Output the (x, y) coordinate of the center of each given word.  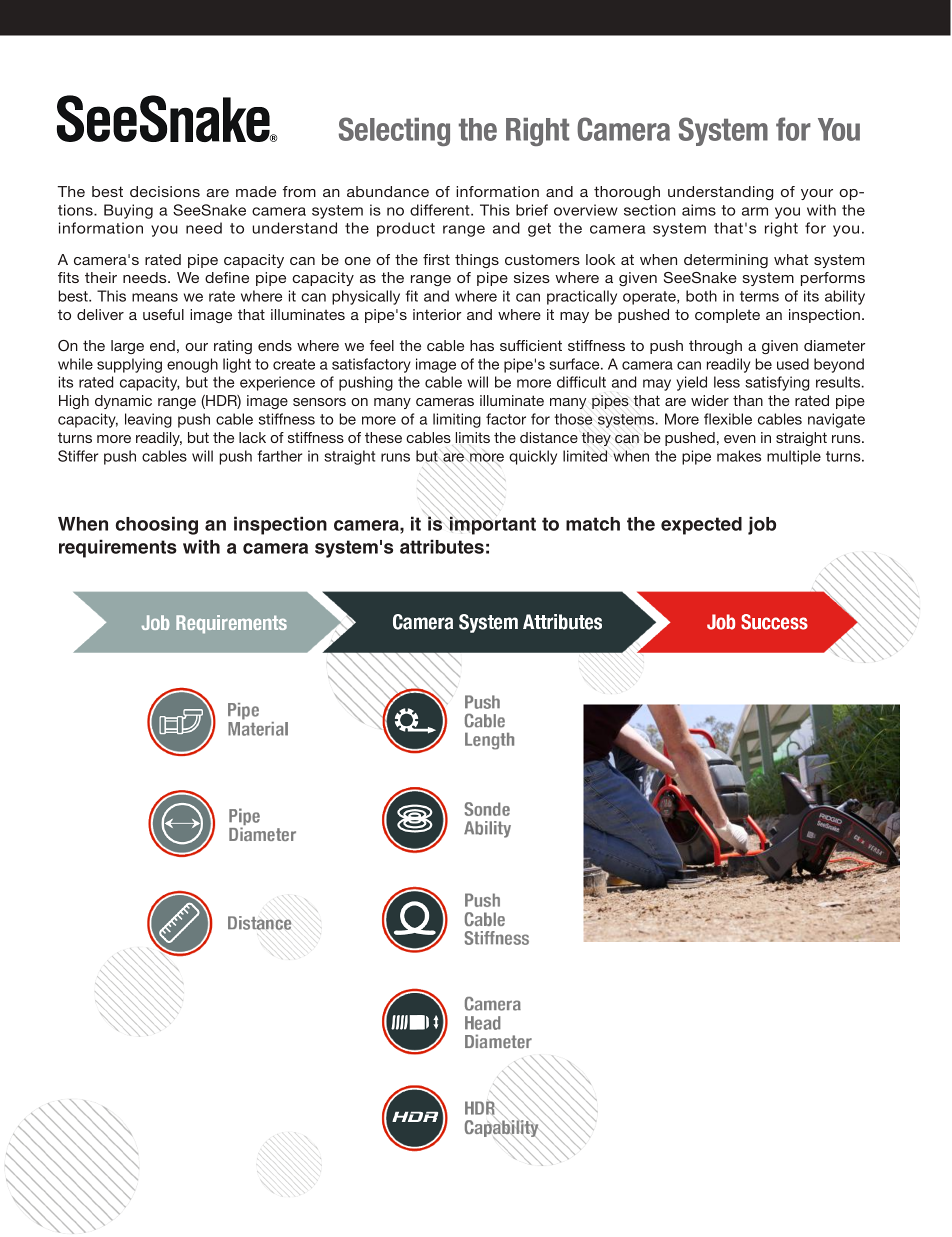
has (482, 345)
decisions (165, 191)
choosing (157, 525)
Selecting (394, 131)
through (715, 347)
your (817, 194)
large (127, 347)
